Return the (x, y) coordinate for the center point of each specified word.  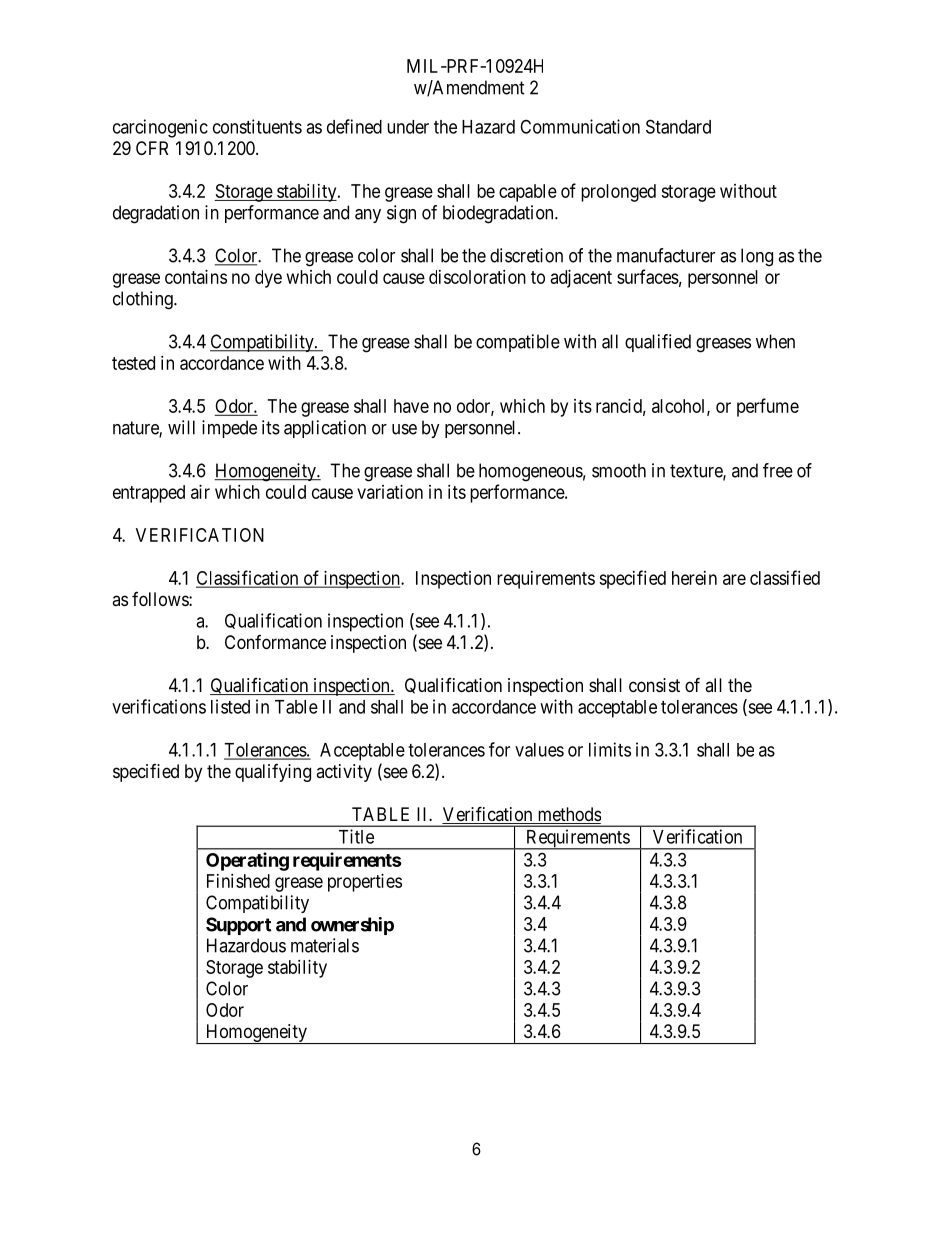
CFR (152, 148)
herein (694, 578)
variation (390, 492)
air (200, 492)
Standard (678, 126)
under (408, 127)
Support (238, 926)
